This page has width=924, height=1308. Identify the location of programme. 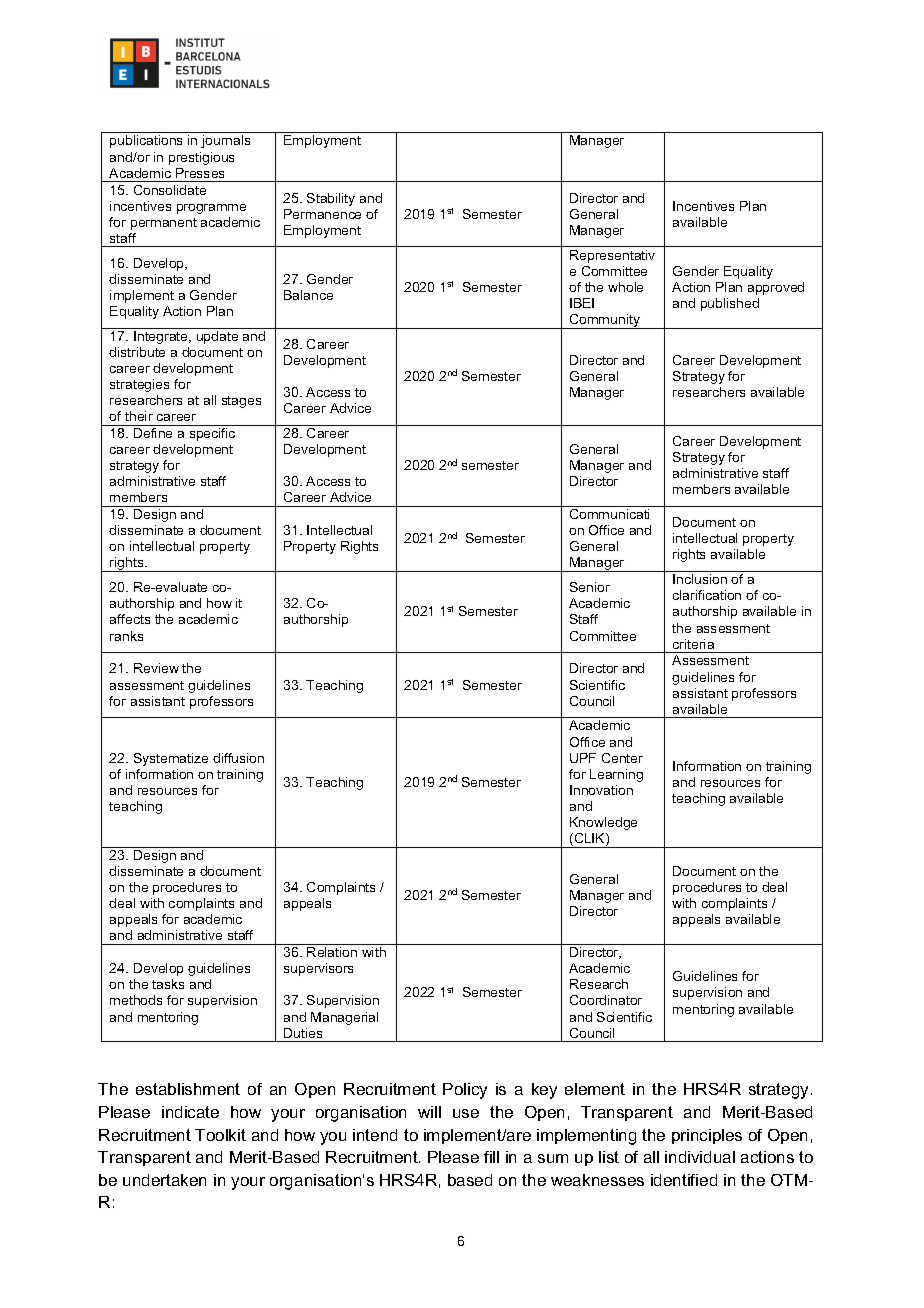
(211, 209).
